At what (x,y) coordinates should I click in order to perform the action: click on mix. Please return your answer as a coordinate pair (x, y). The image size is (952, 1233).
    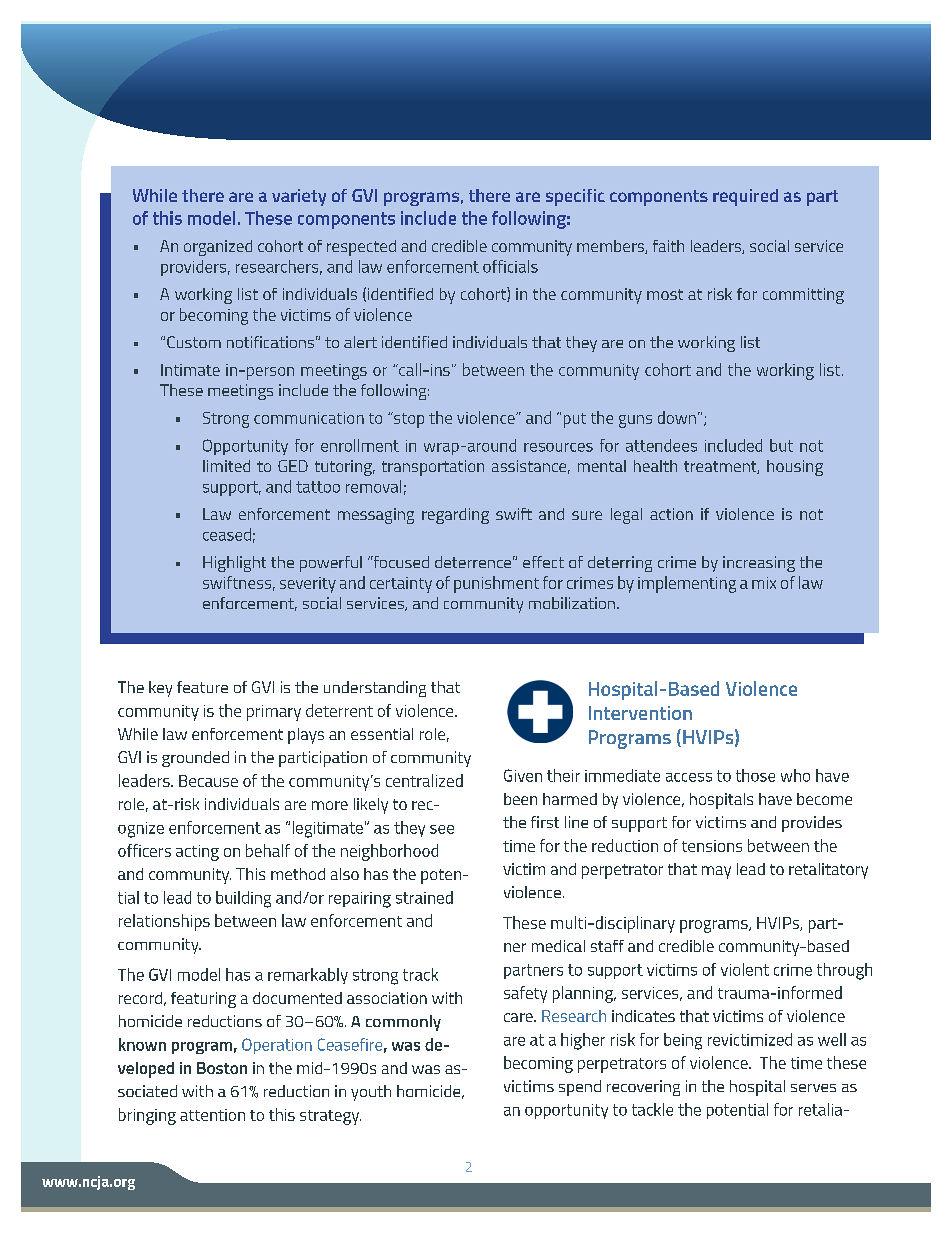
    Looking at the image, I should click on (764, 583).
